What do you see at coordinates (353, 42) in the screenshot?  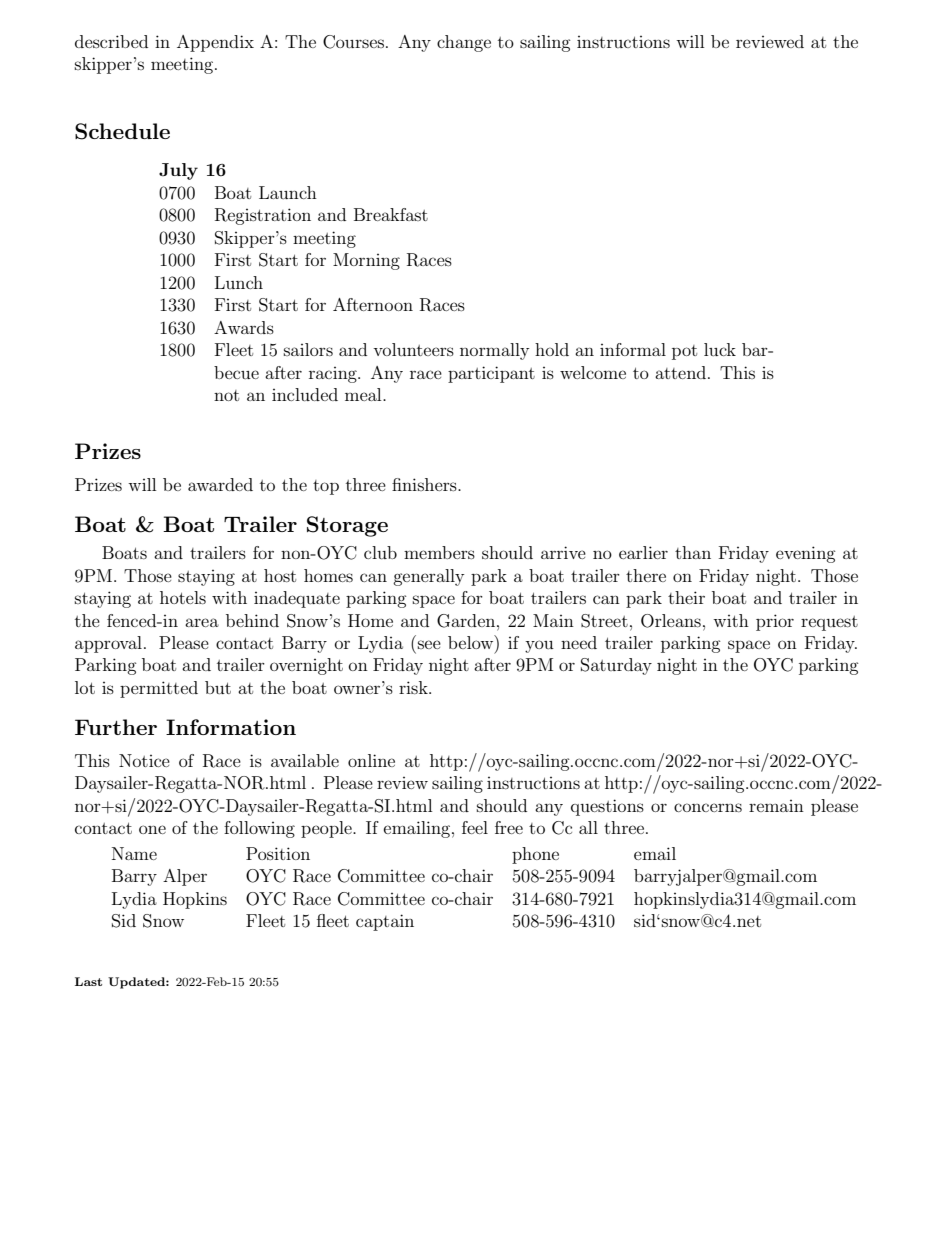 I see `Courses` at bounding box center [353, 42].
